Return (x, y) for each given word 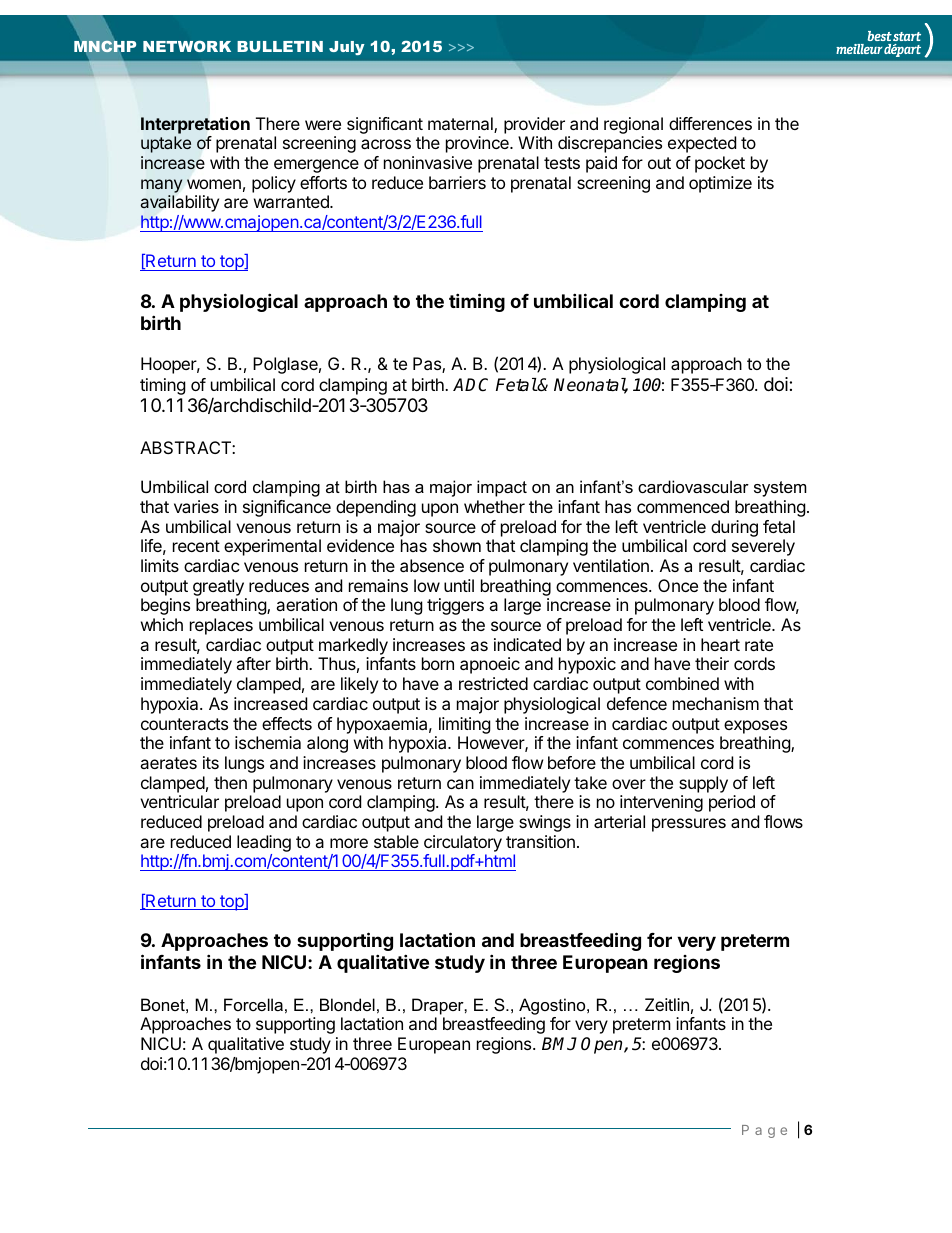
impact (502, 488)
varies (196, 506)
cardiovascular (693, 486)
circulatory (463, 843)
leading (264, 843)
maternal (461, 125)
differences (710, 123)
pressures (689, 825)
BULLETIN (280, 46)
